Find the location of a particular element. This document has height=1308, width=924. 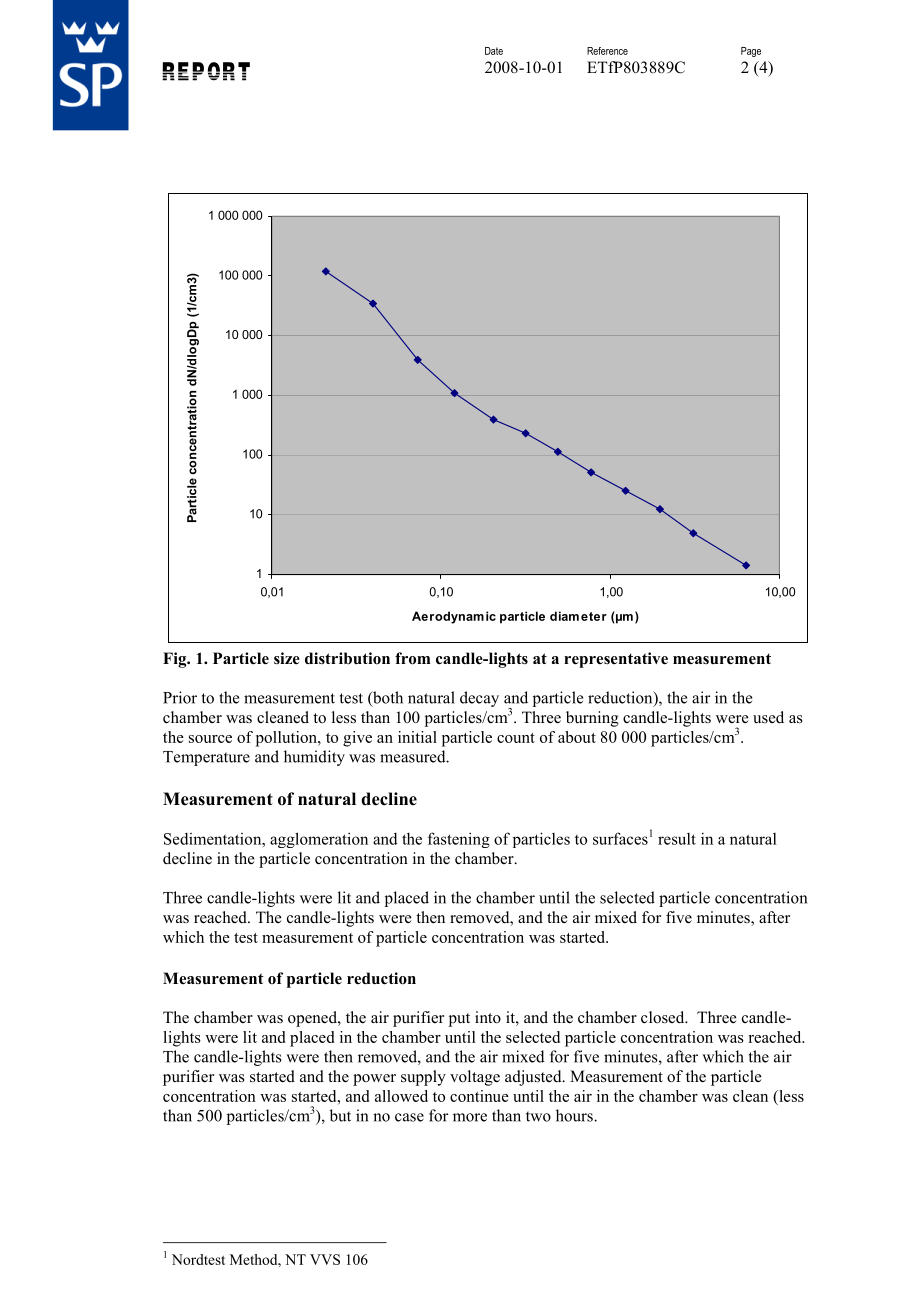

Page is located at coordinates (751, 52).
